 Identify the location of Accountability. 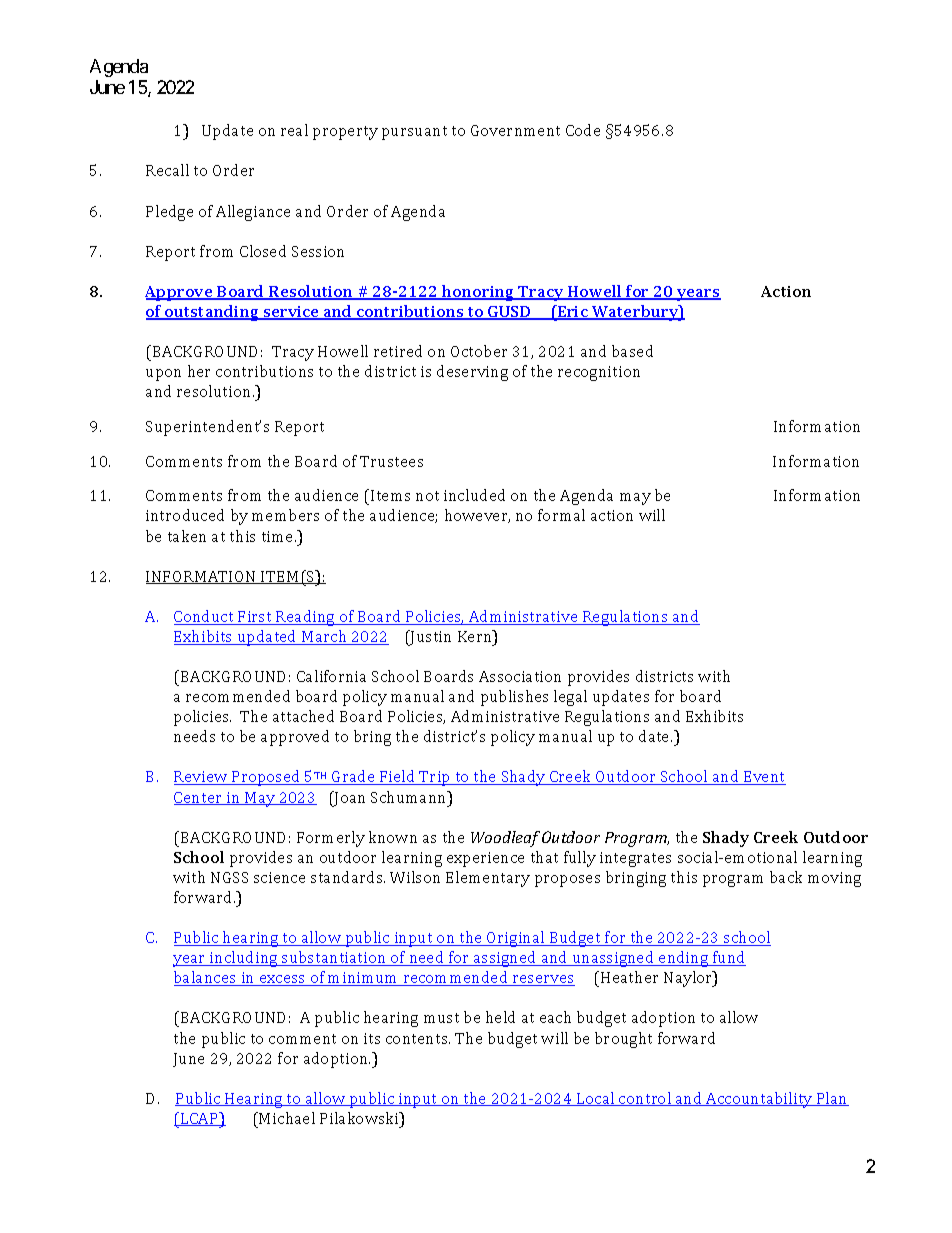
(759, 1100).
